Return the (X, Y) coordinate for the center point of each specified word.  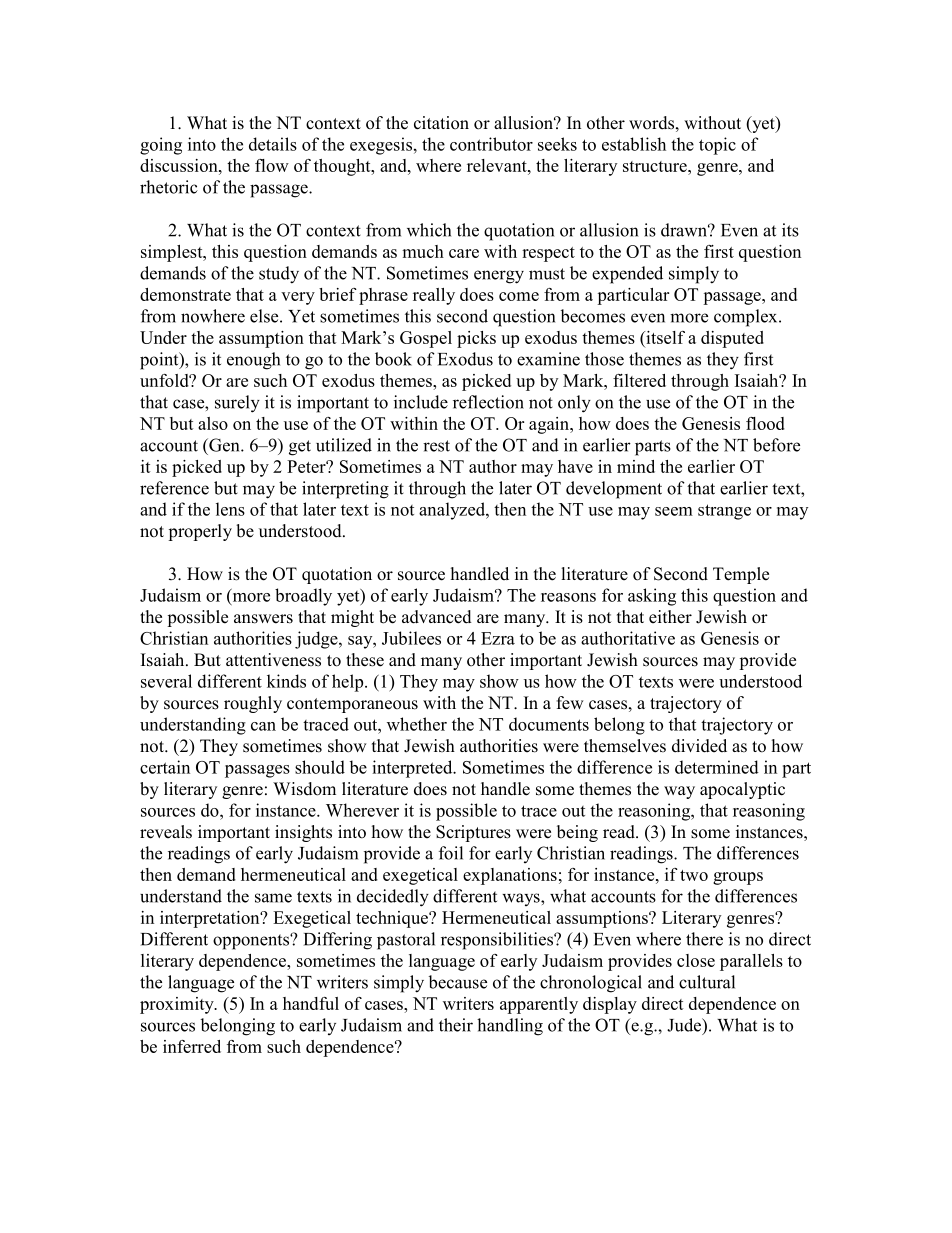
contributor (491, 144)
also (213, 423)
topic (717, 146)
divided (699, 746)
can (263, 726)
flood (765, 423)
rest (436, 446)
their (456, 1025)
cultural (707, 982)
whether (417, 724)
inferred (192, 1046)
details (273, 144)
